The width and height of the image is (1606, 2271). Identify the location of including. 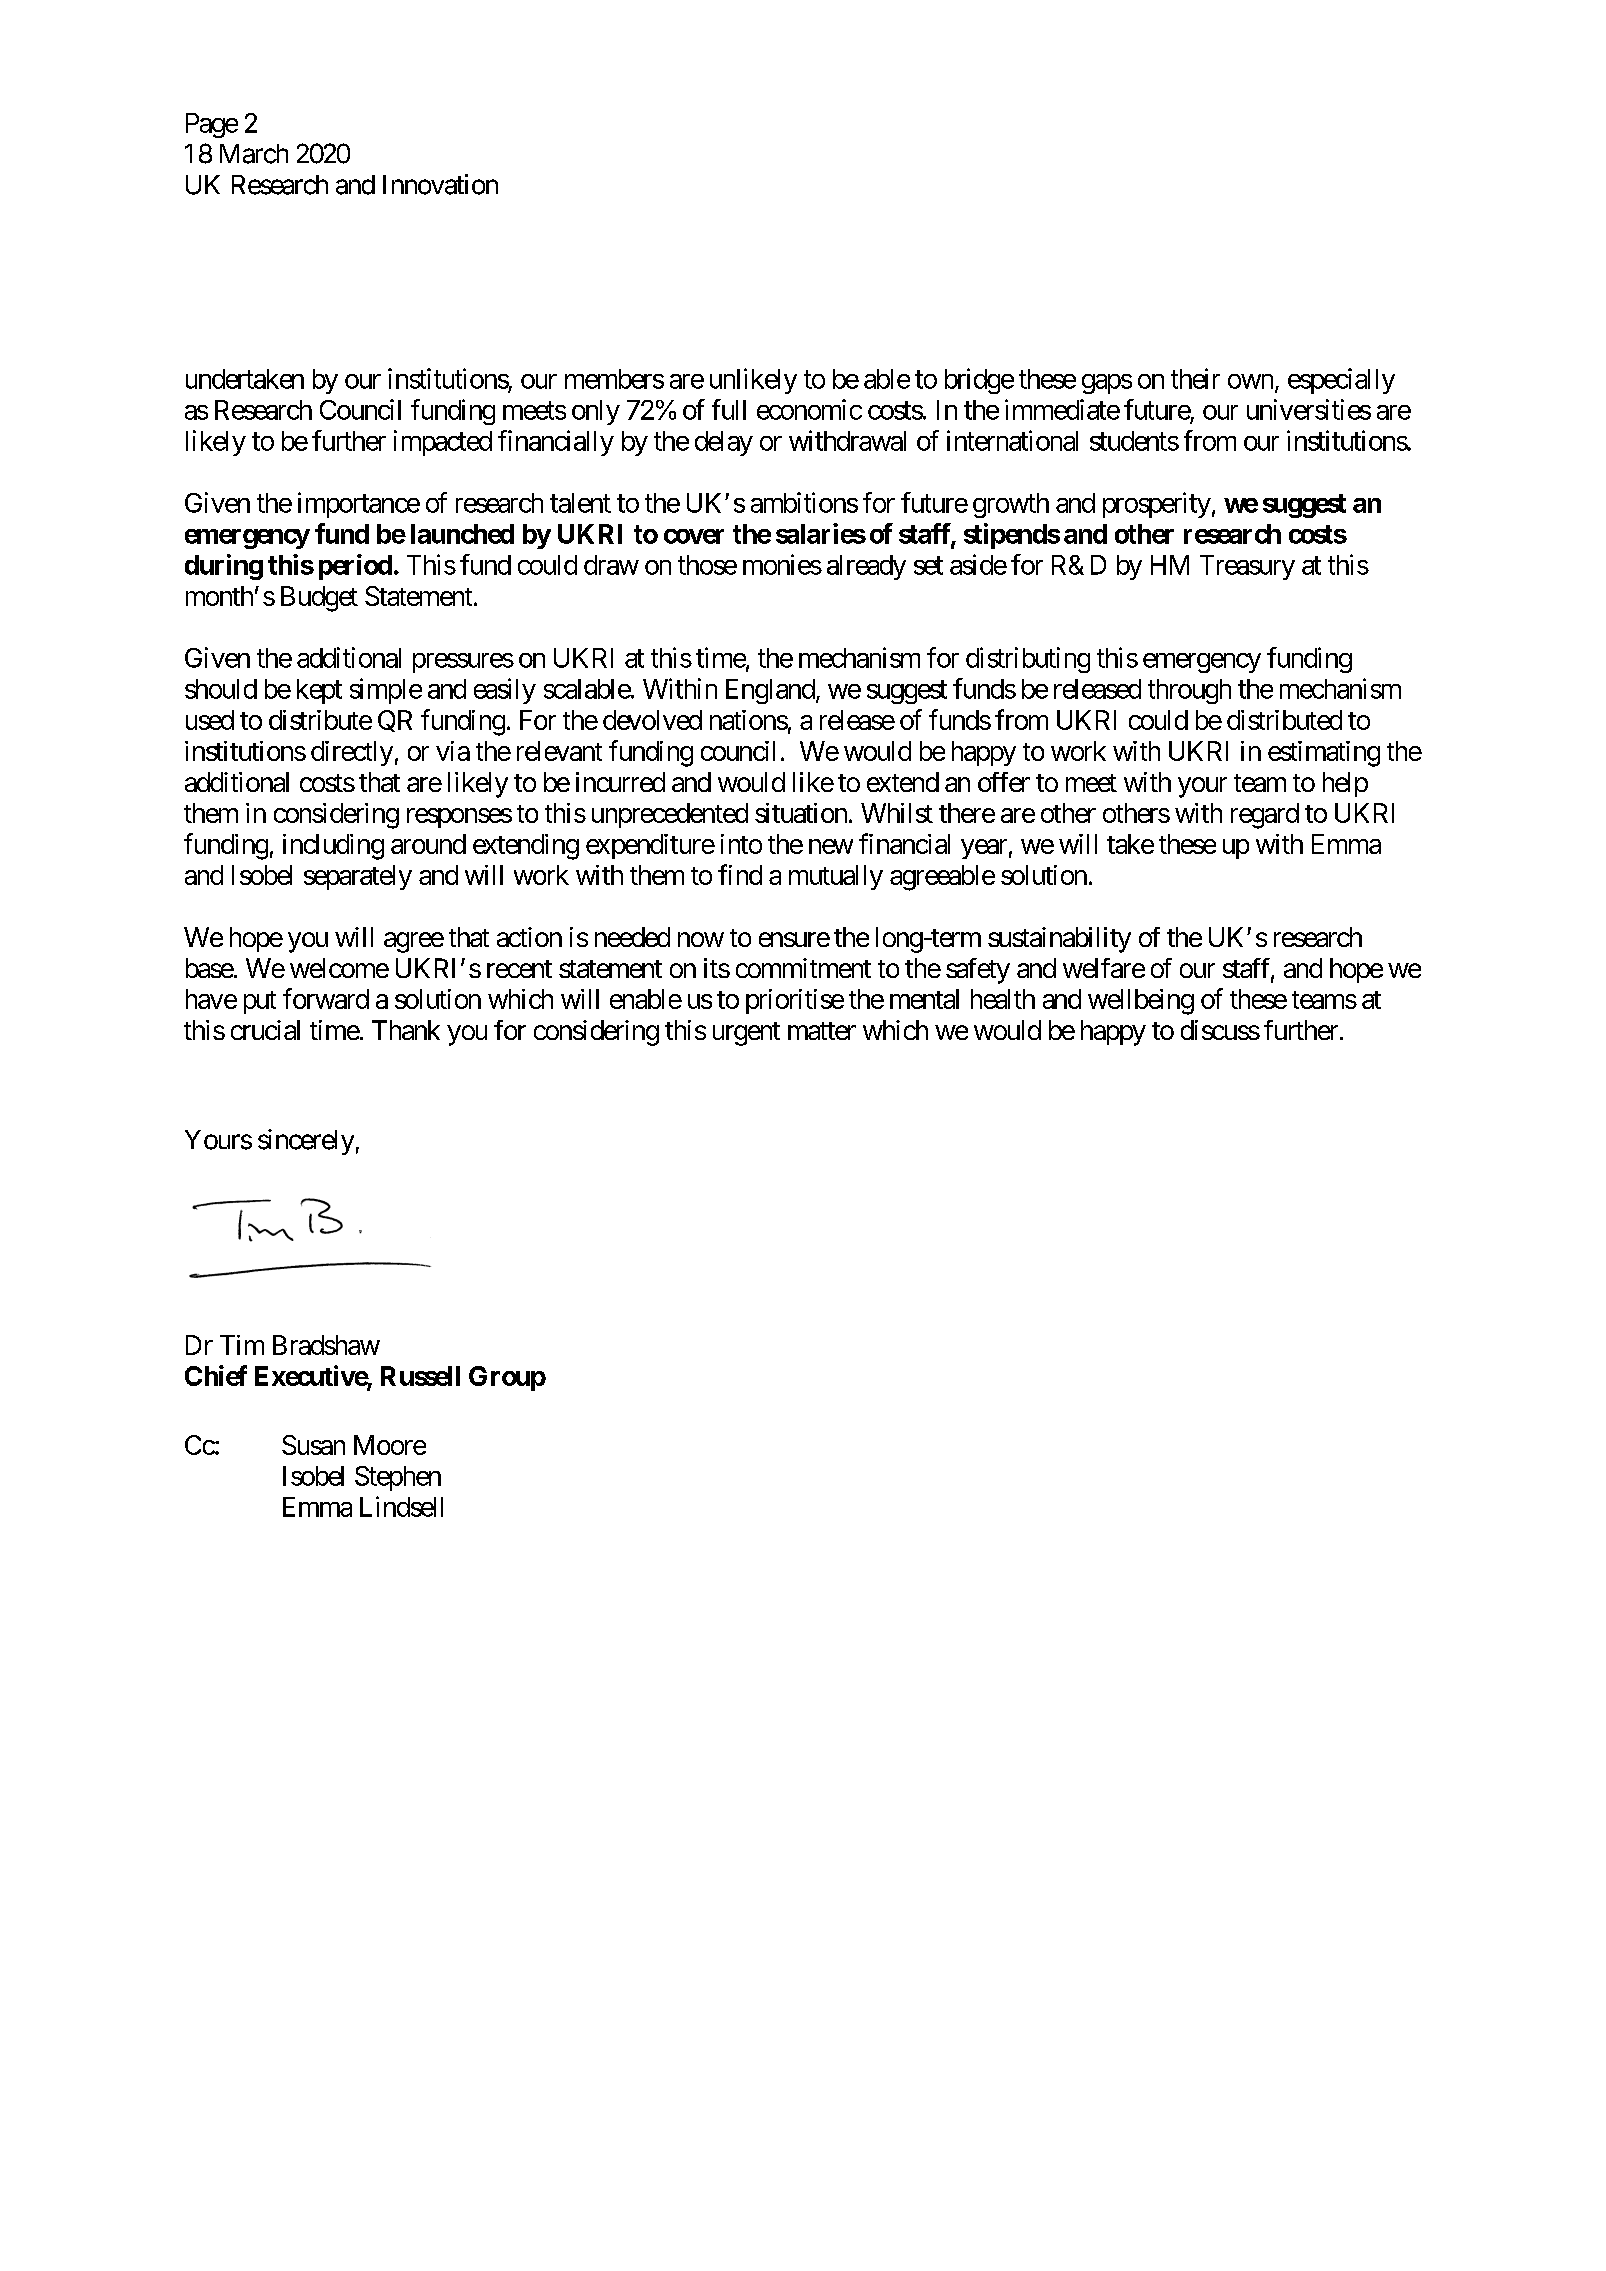
(333, 847).
